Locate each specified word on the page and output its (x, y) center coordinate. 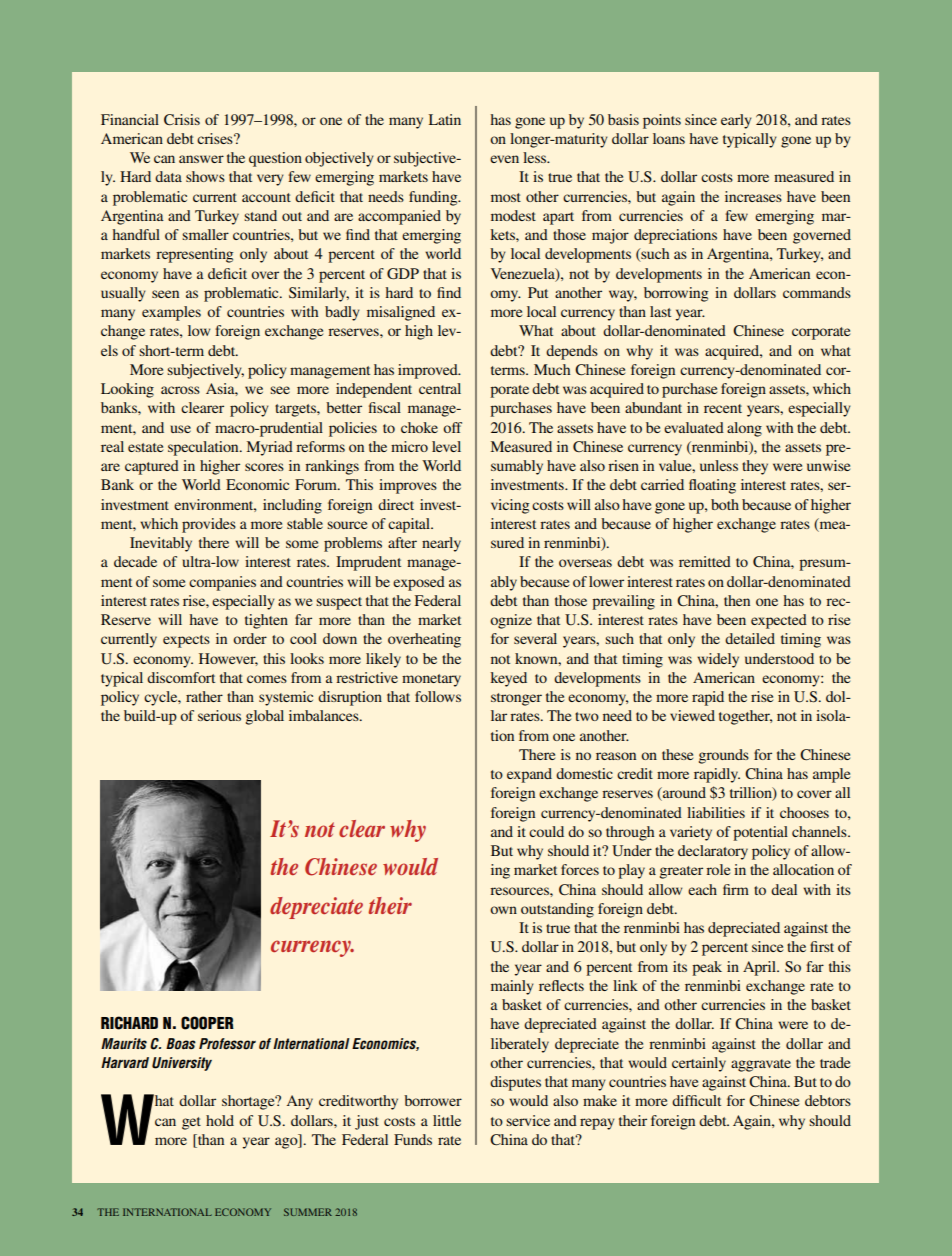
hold (220, 1120)
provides (209, 525)
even (504, 159)
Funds (413, 1139)
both (725, 504)
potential (760, 833)
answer (201, 159)
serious (219, 715)
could (546, 831)
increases (753, 196)
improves (408, 486)
